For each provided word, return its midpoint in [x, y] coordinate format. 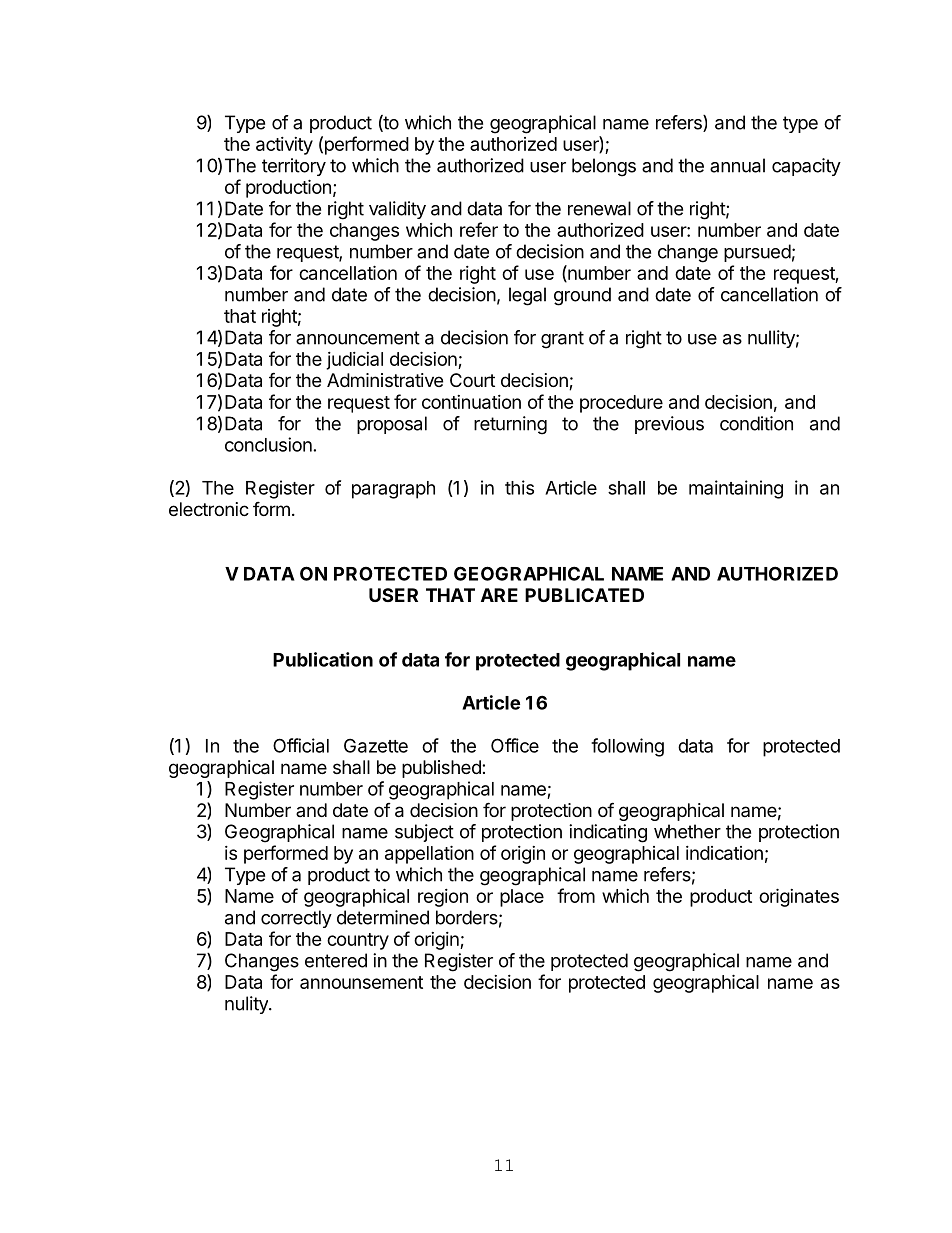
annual [737, 165]
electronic [209, 509]
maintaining [736, 489]
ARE [499, 595]
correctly [296, 919]
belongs [604, 167]
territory [294, 167]
